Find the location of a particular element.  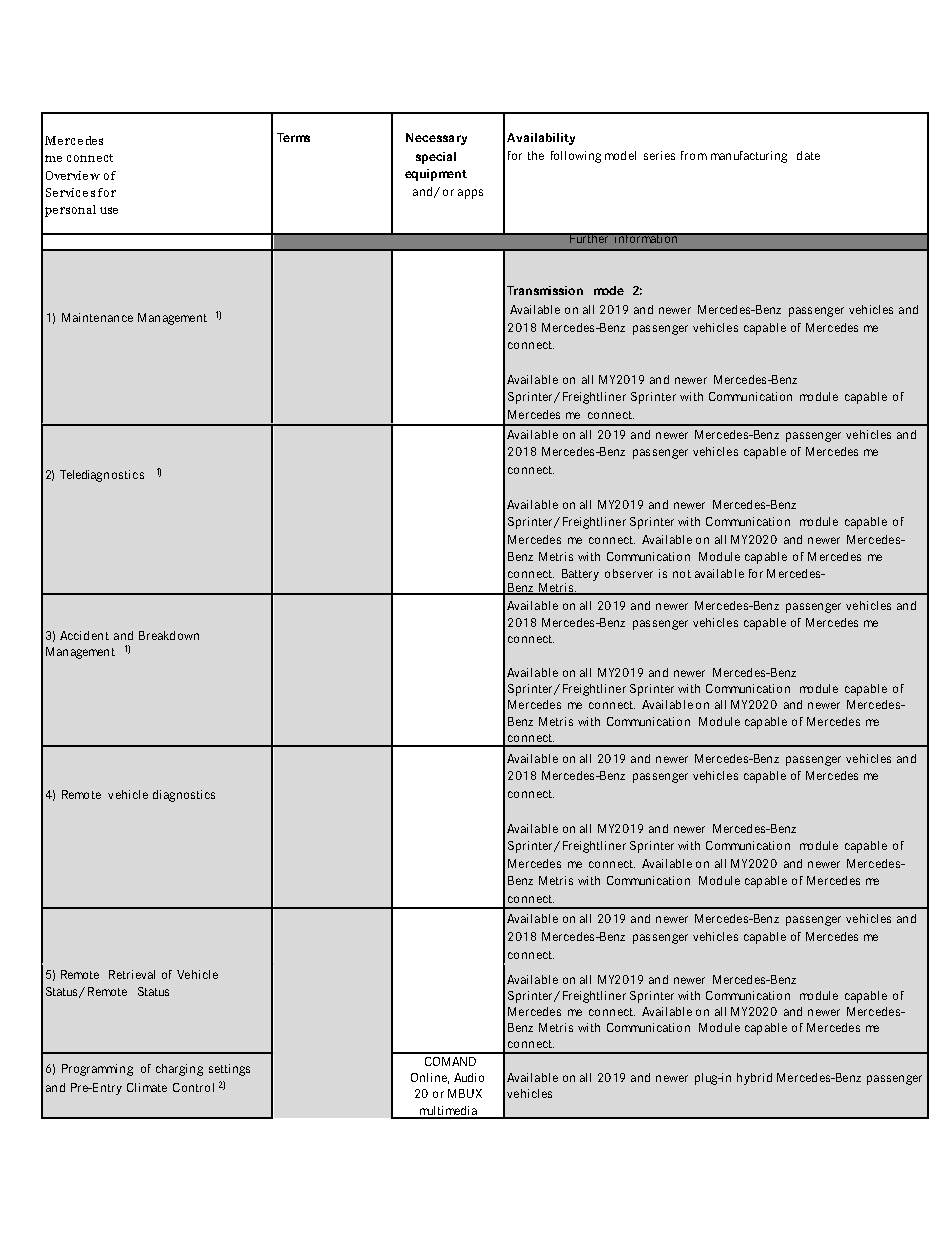

Online is located at coordinates (430, 1078).
